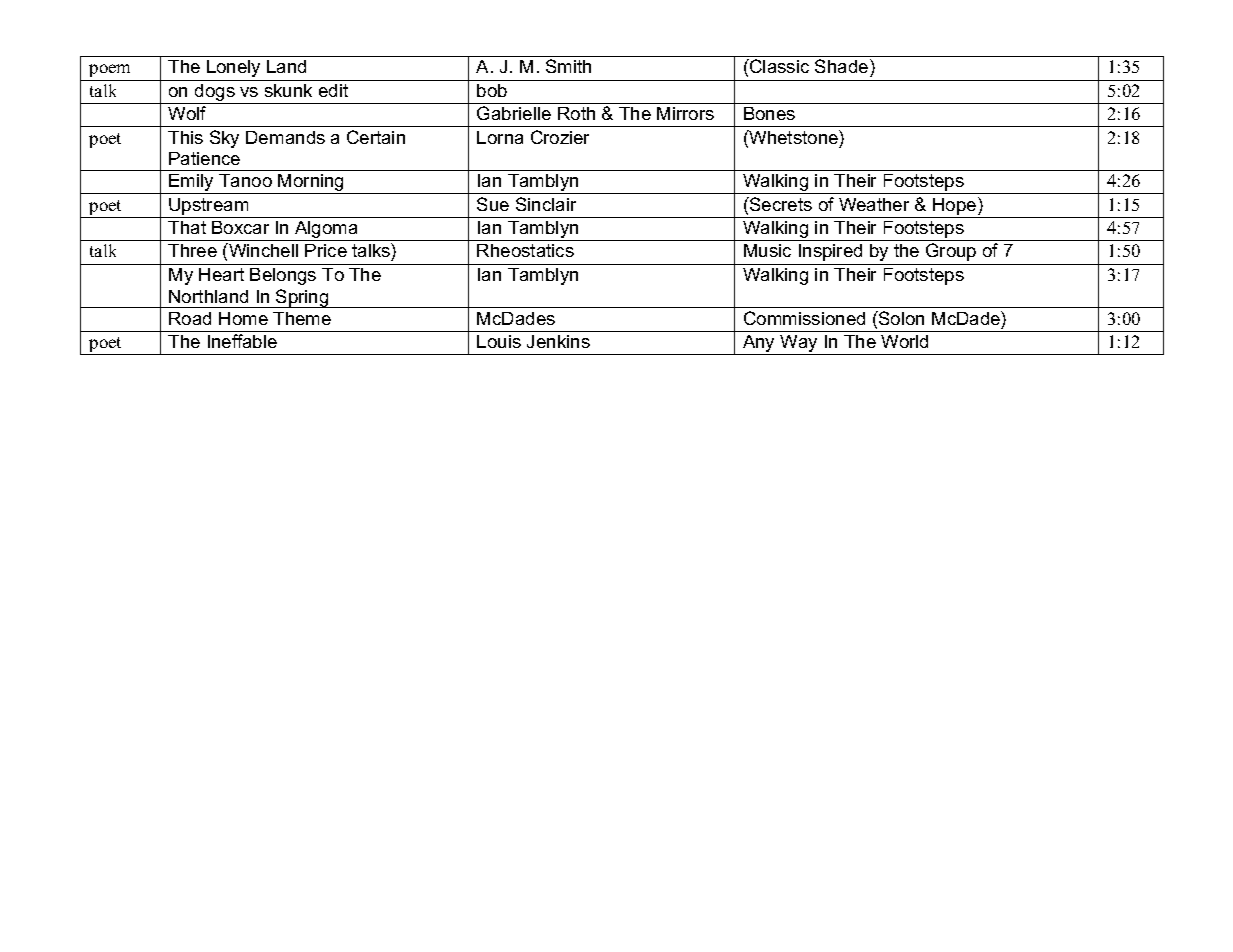 The width and height of the document is (1233, 952). I want to click on Ineffable, so click(242, 341).
